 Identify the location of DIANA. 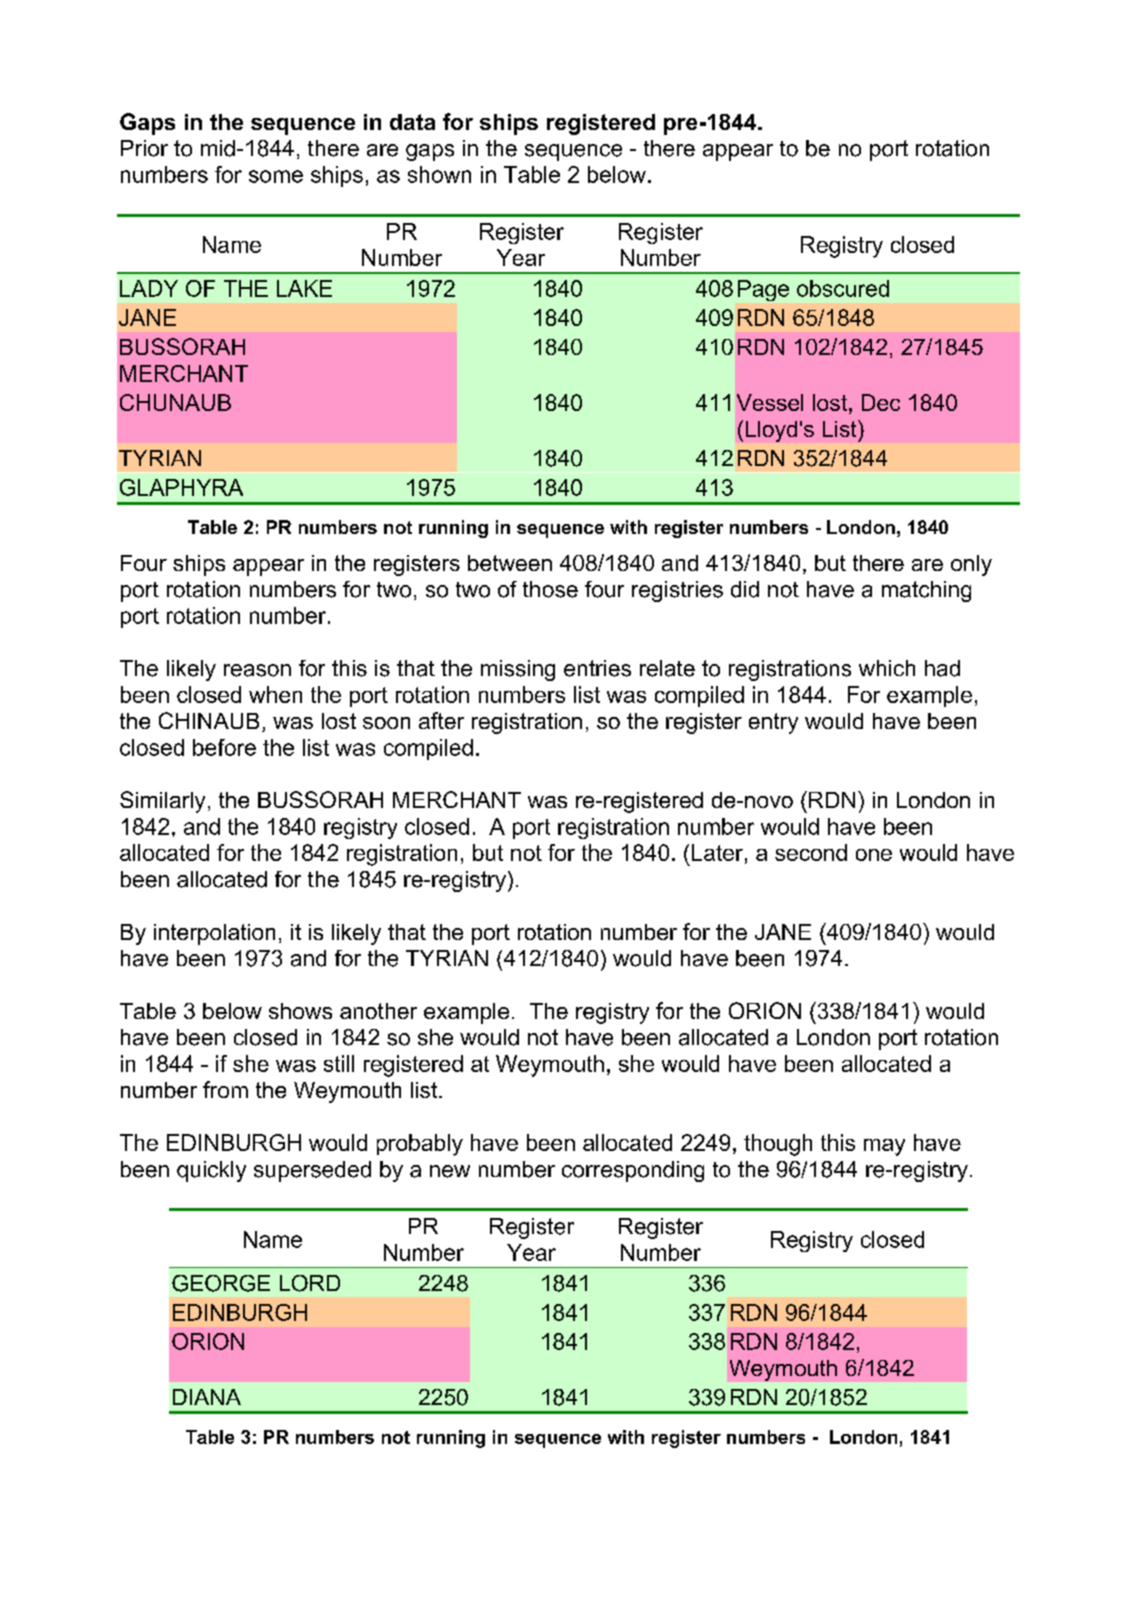
(207, 1397).
